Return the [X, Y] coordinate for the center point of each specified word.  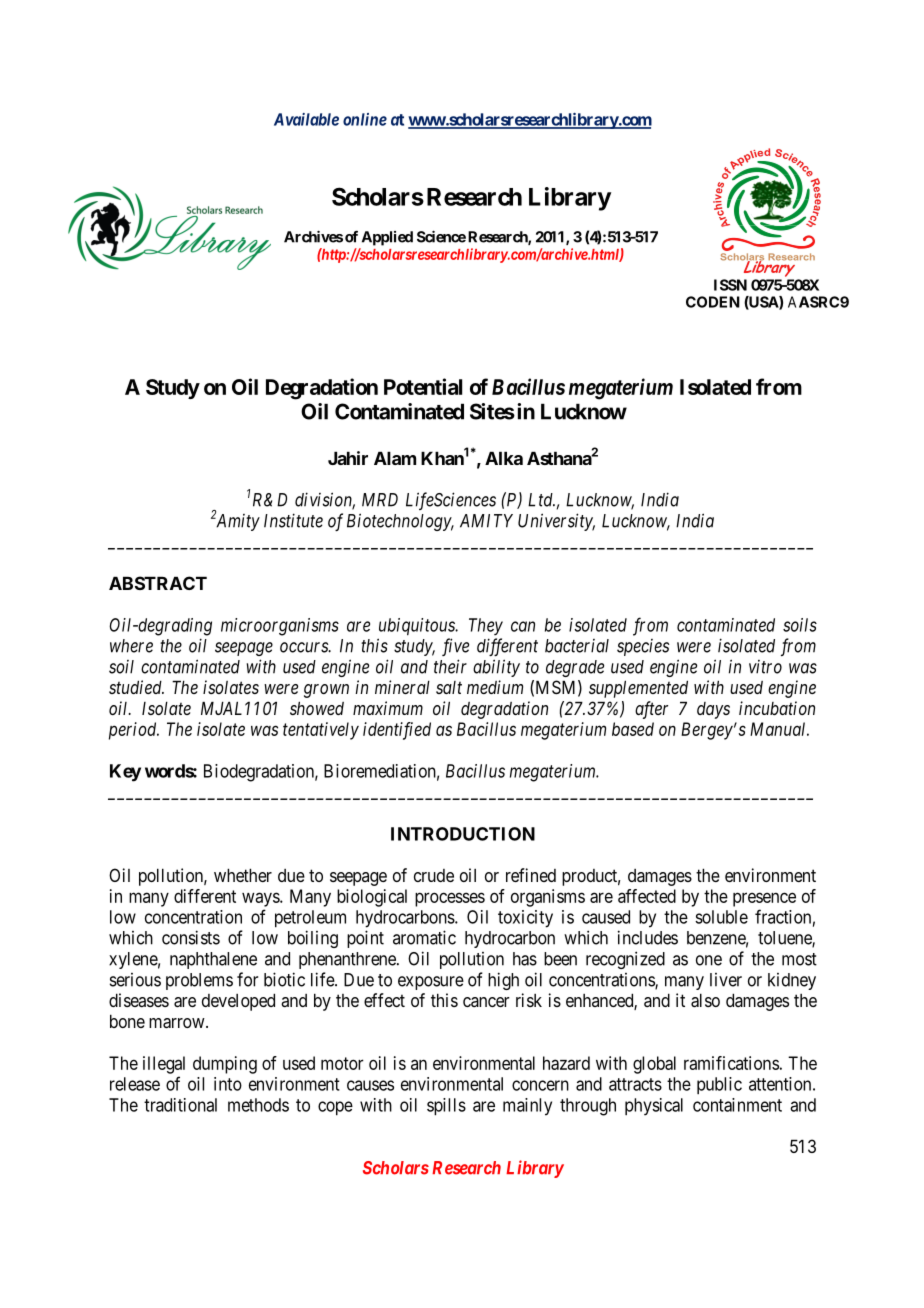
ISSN [730, 285]
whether [243, 875]
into [228, 1084]
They [486, 626]
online [365, 119]
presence [764, 899]
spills [446, 1107]
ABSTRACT [158, 583]
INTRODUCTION [463, 834]
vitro [765, 667]
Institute [293, 520]
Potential [423, 386]
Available [306, 119]
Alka [504, 458]
